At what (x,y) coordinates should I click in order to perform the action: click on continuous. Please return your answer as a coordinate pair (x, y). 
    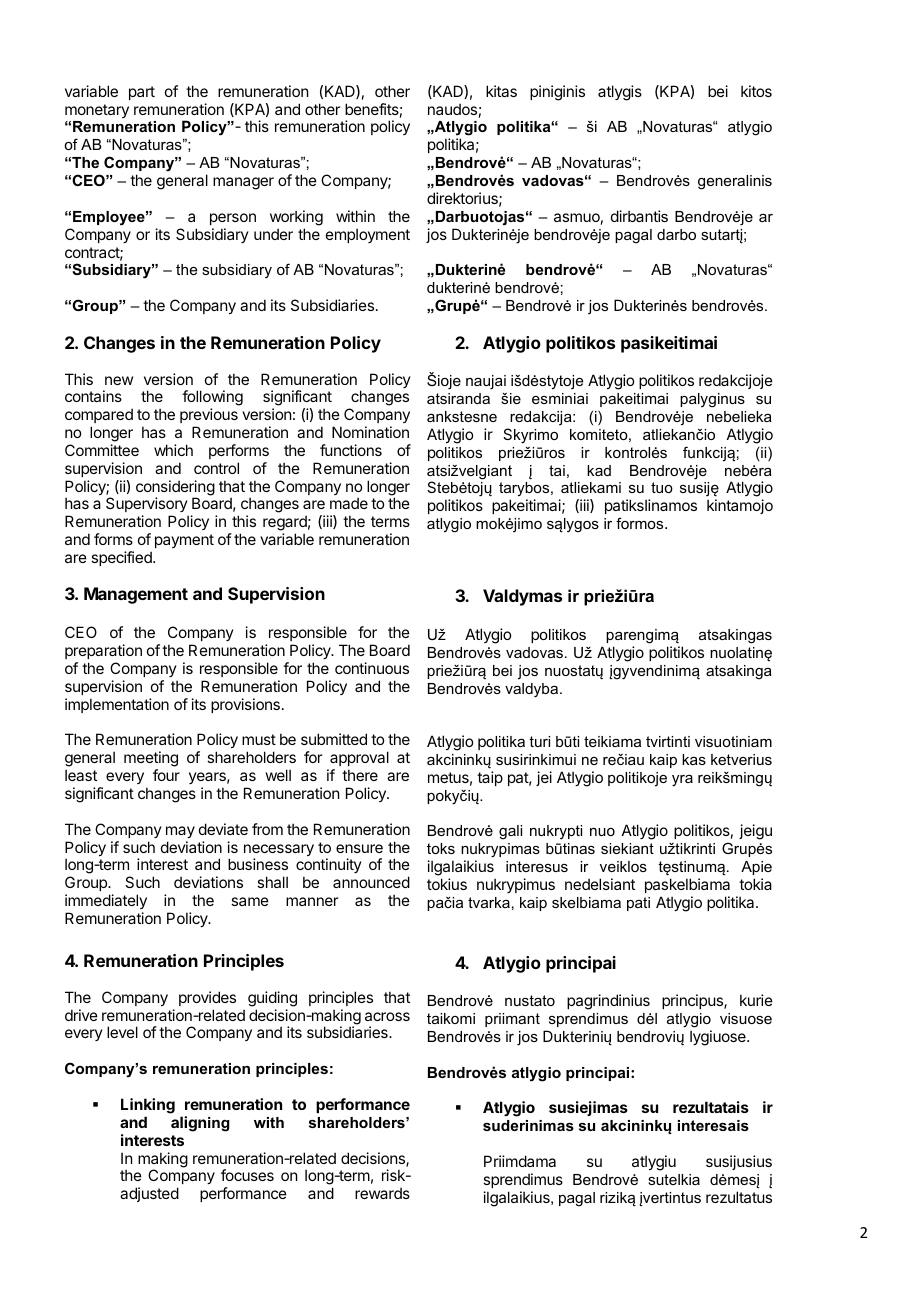
    Looking at the image, I should click on (372, 668).
